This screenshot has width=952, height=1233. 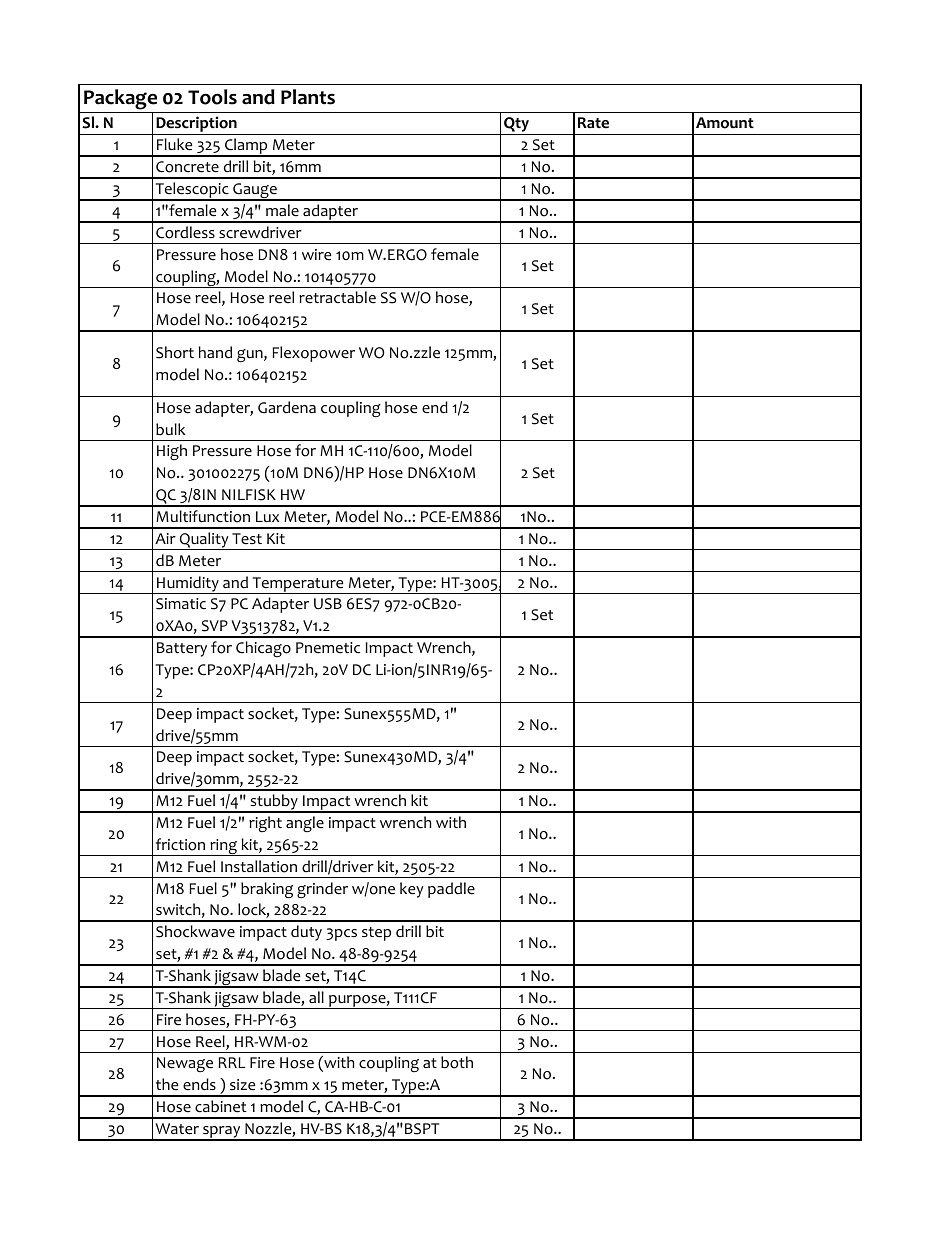 I want to click on Description, so click(x=196, y=125).
